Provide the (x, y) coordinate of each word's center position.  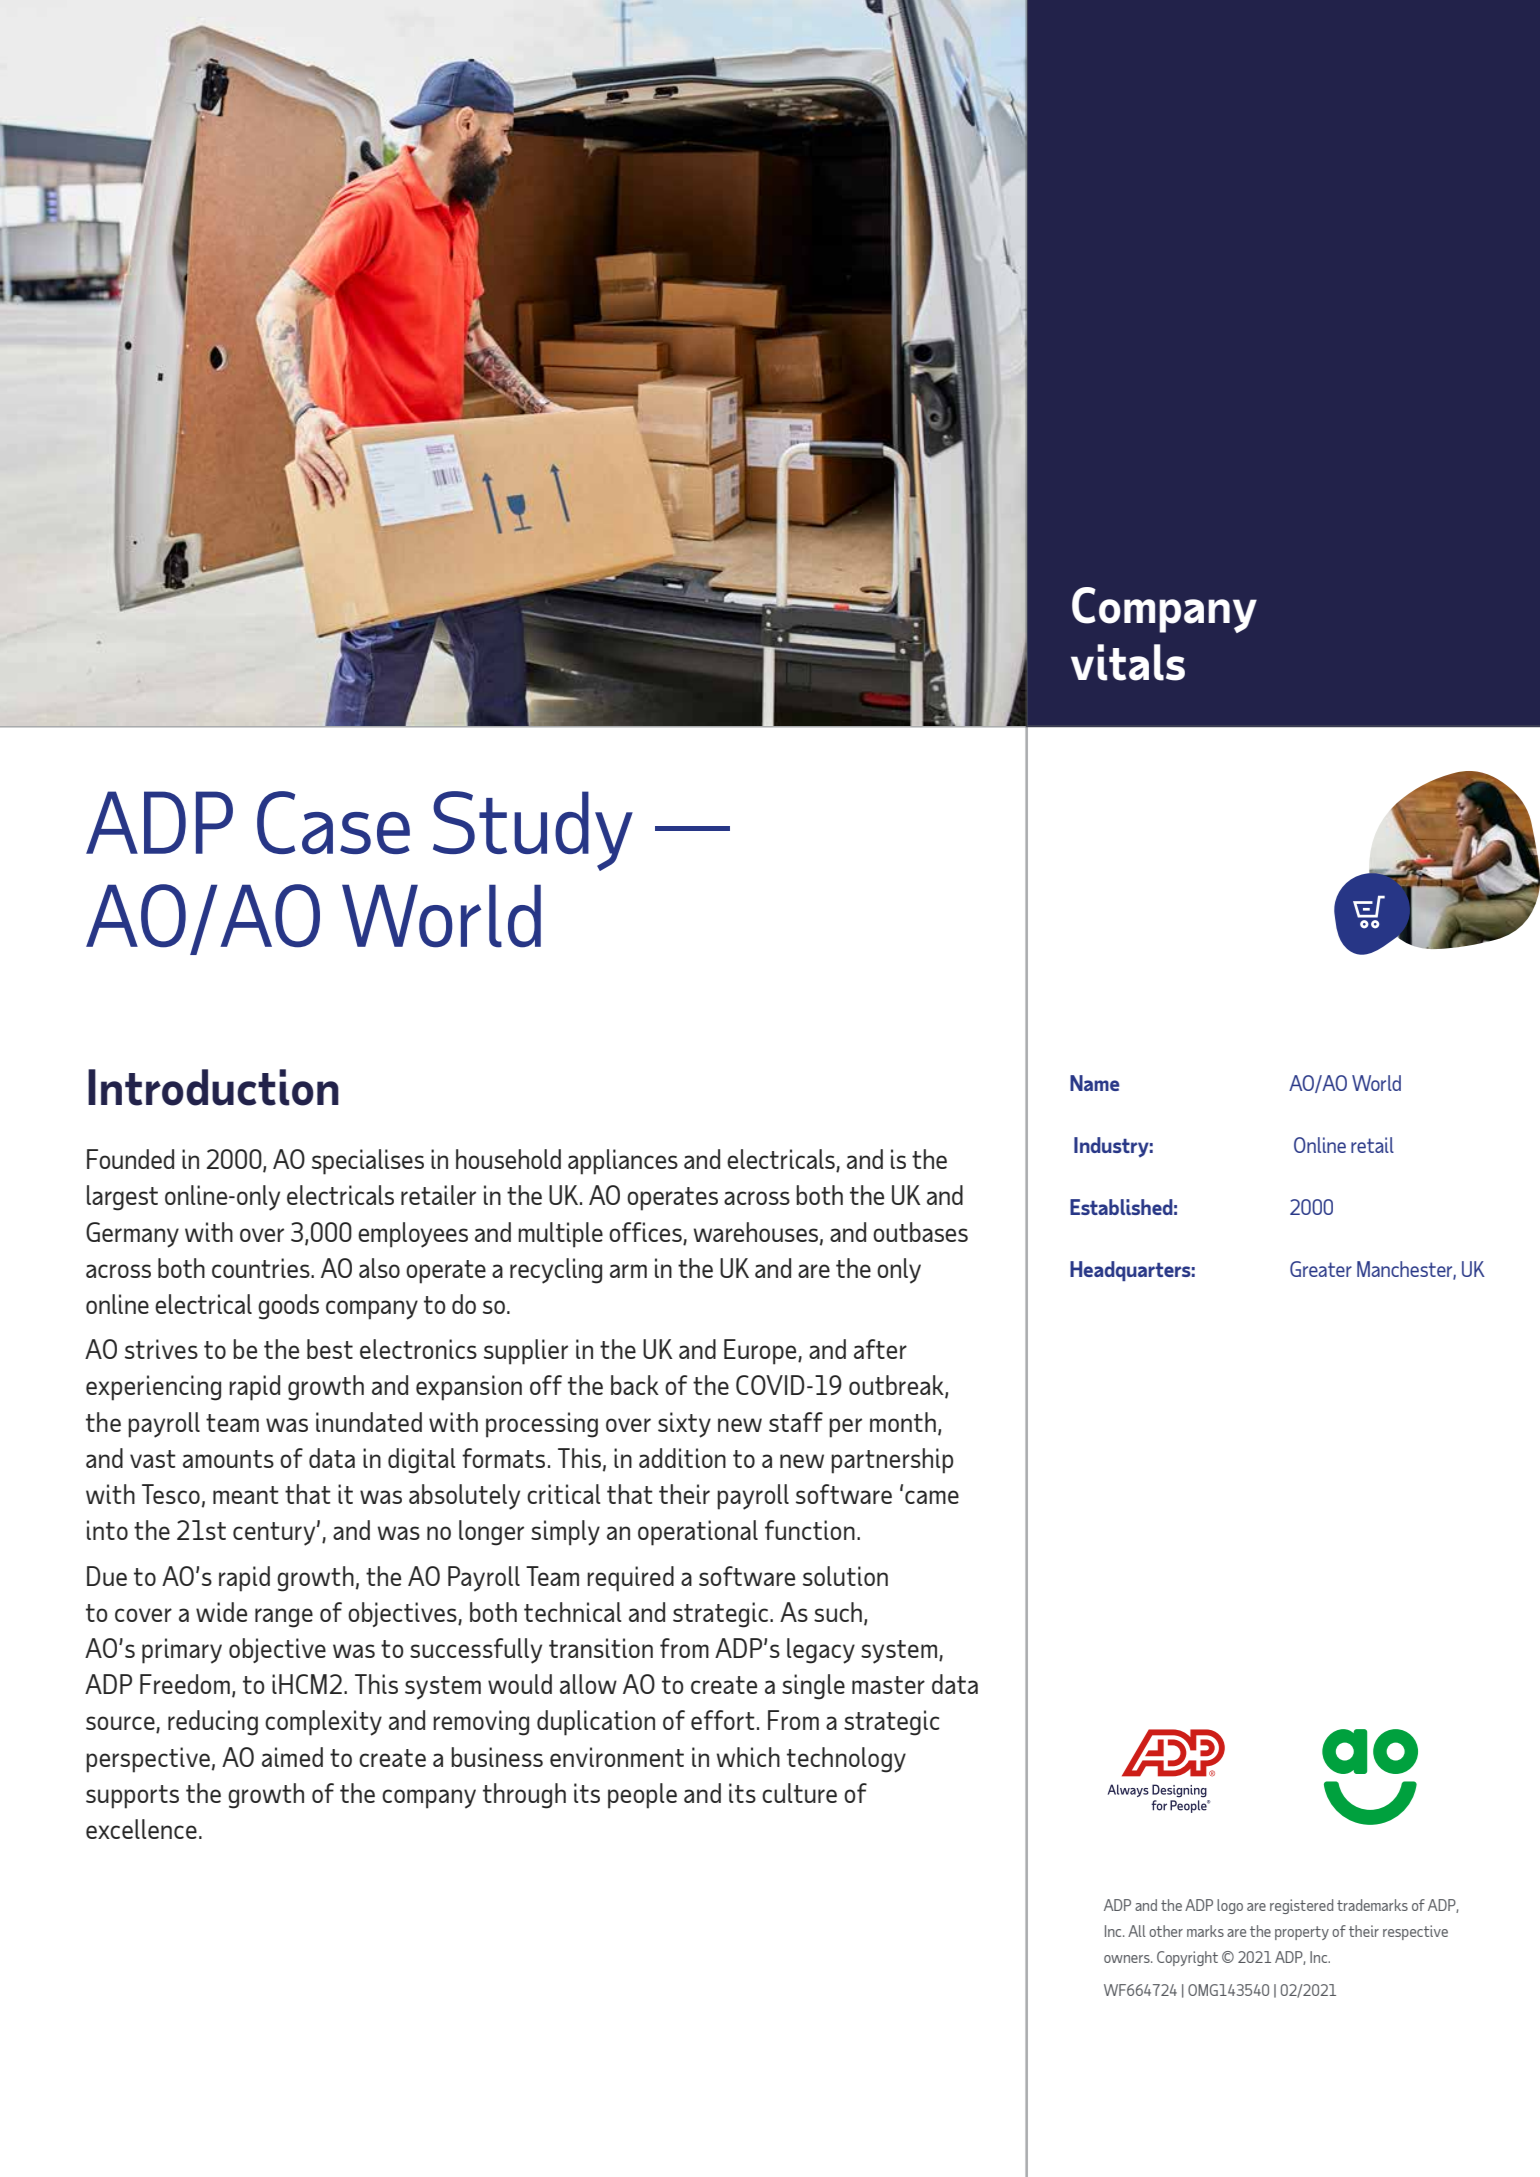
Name (1095, 1083)
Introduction (213, 1087)
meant (246, 1495)
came (932, 1497)
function (810, 1530)
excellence (141, 1829)
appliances (623, 1162)
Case (333, 822)
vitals (1128, 662)
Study (533, 831)
